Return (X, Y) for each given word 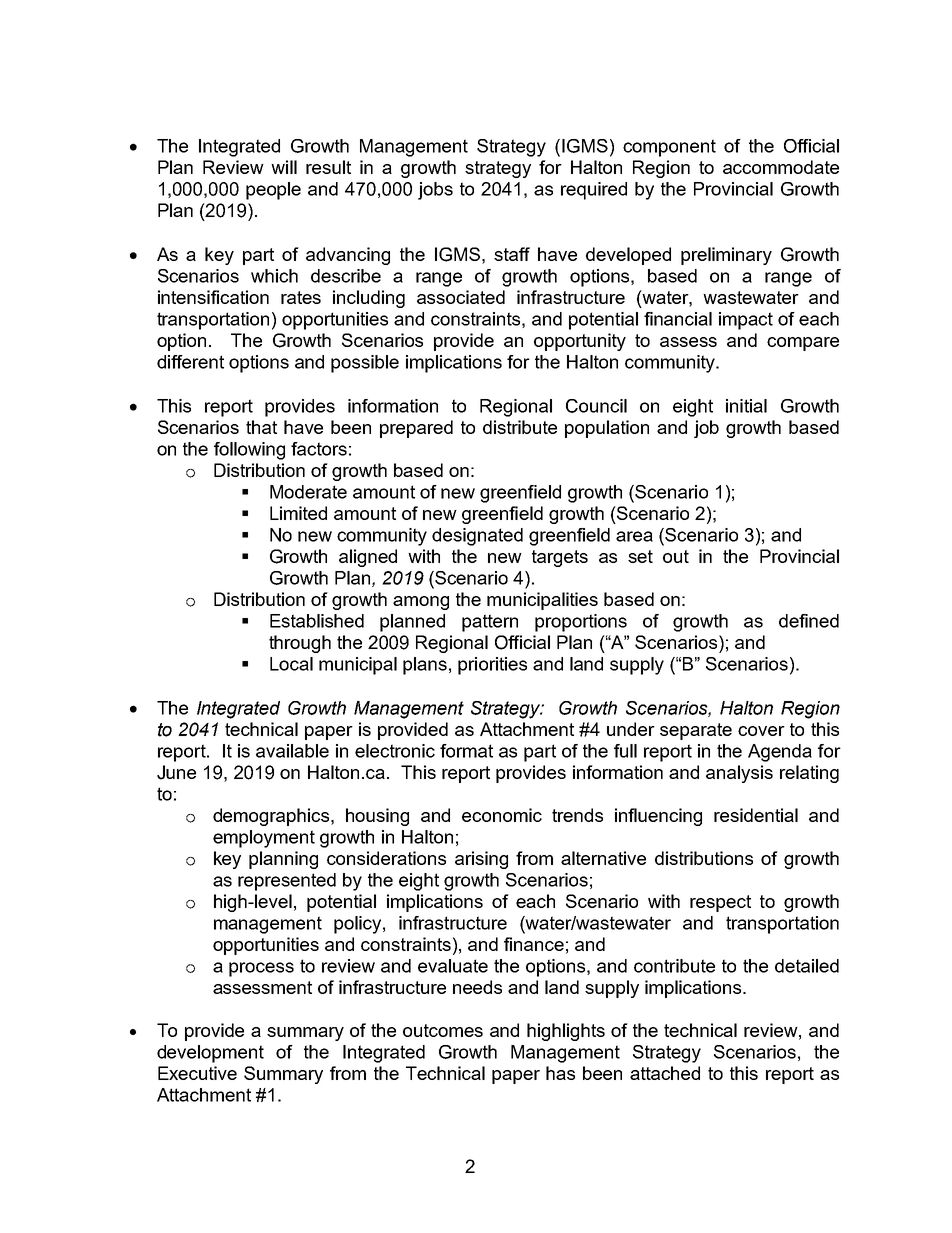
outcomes (443, 1030)
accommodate (781, 167)
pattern (490, 623)
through (300, 644)
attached (665, 1073)
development (210, 1054)
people (273, 191)
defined (809, 621)
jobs (435, 191)
